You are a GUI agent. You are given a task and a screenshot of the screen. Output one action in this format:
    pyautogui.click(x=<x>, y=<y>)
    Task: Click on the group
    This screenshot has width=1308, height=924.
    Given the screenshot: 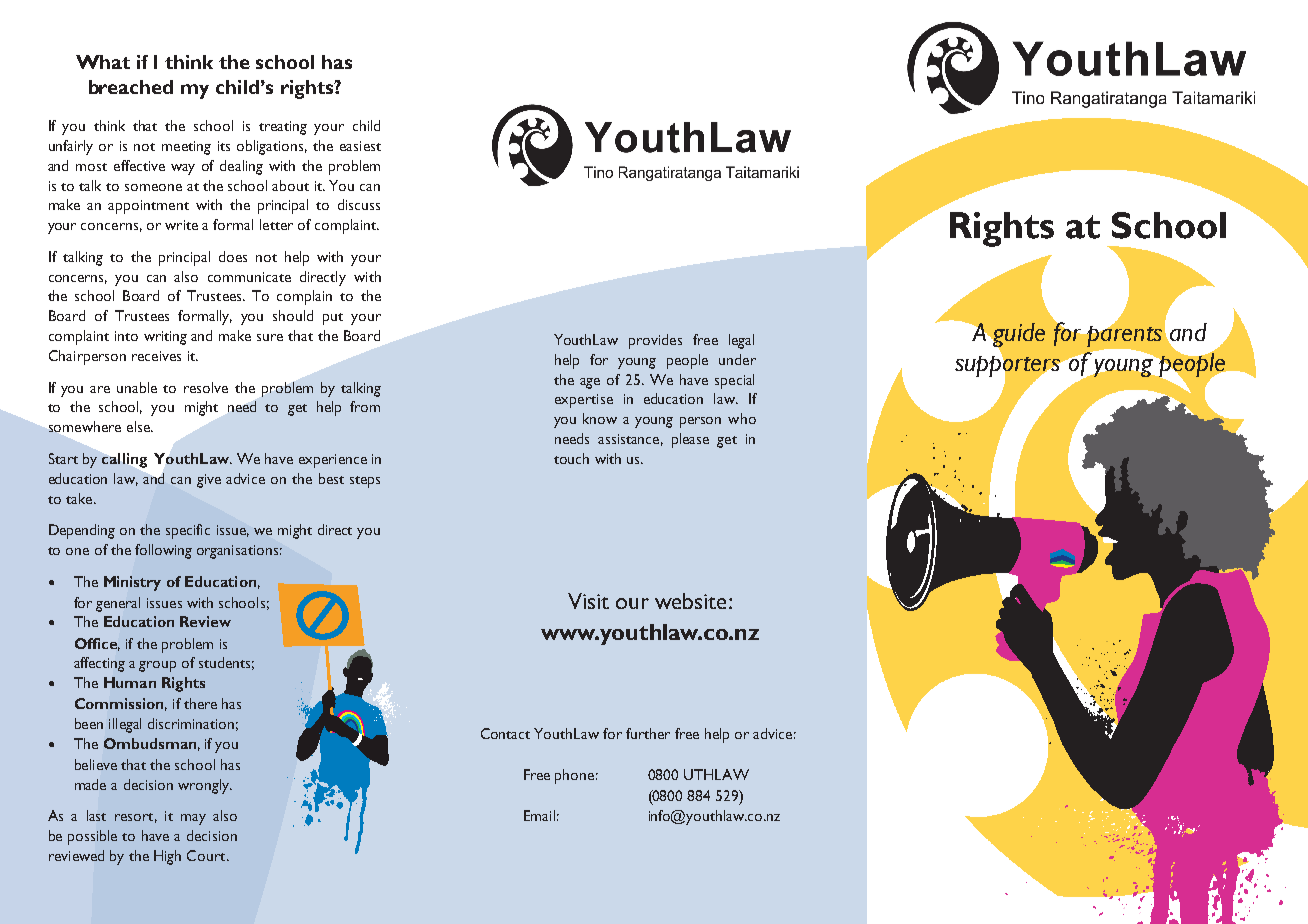 What is the action you would take?
    pyautogui.click(x=157, y=666)
